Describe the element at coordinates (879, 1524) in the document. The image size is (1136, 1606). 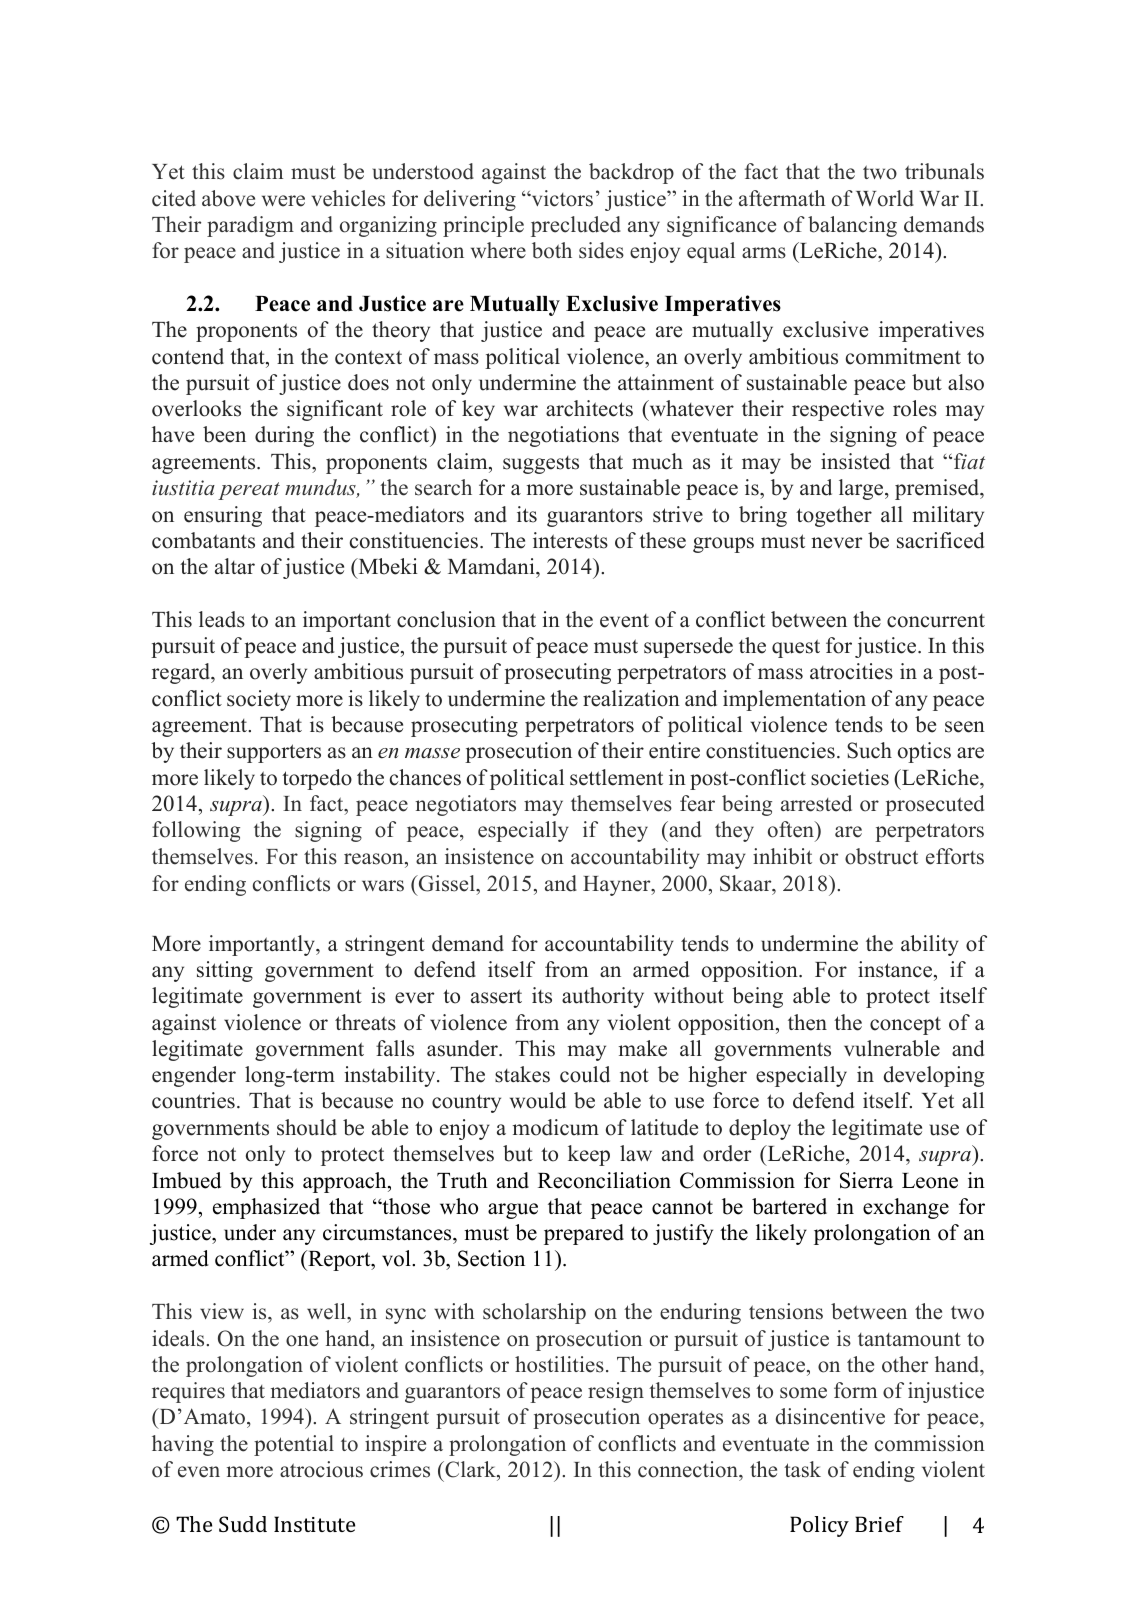
I see `Brief` at that location.
